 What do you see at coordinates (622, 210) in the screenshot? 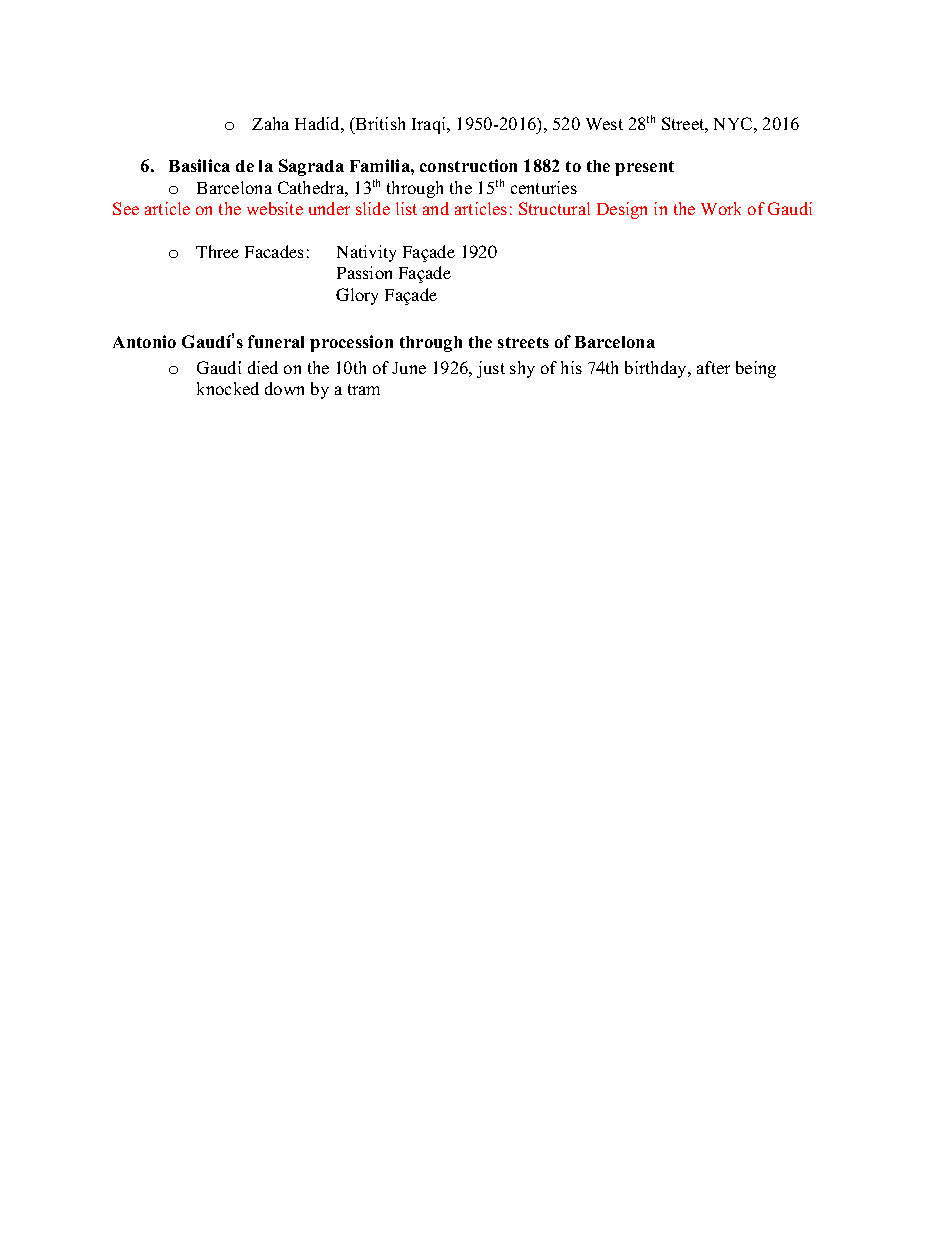
I see `Design` at bounding box center [622, 210].
